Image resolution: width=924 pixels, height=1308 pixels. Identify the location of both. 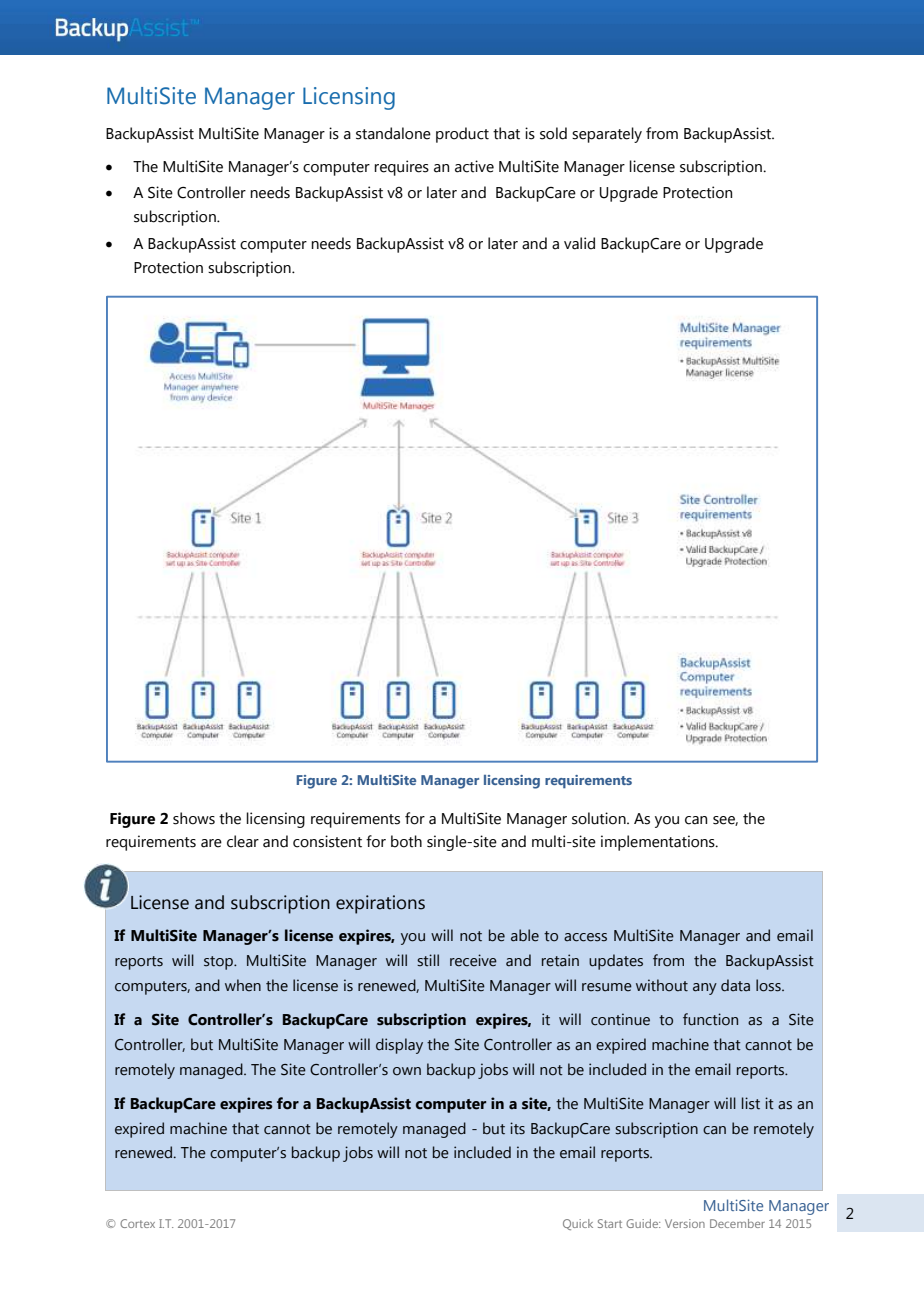
(406, 841).
